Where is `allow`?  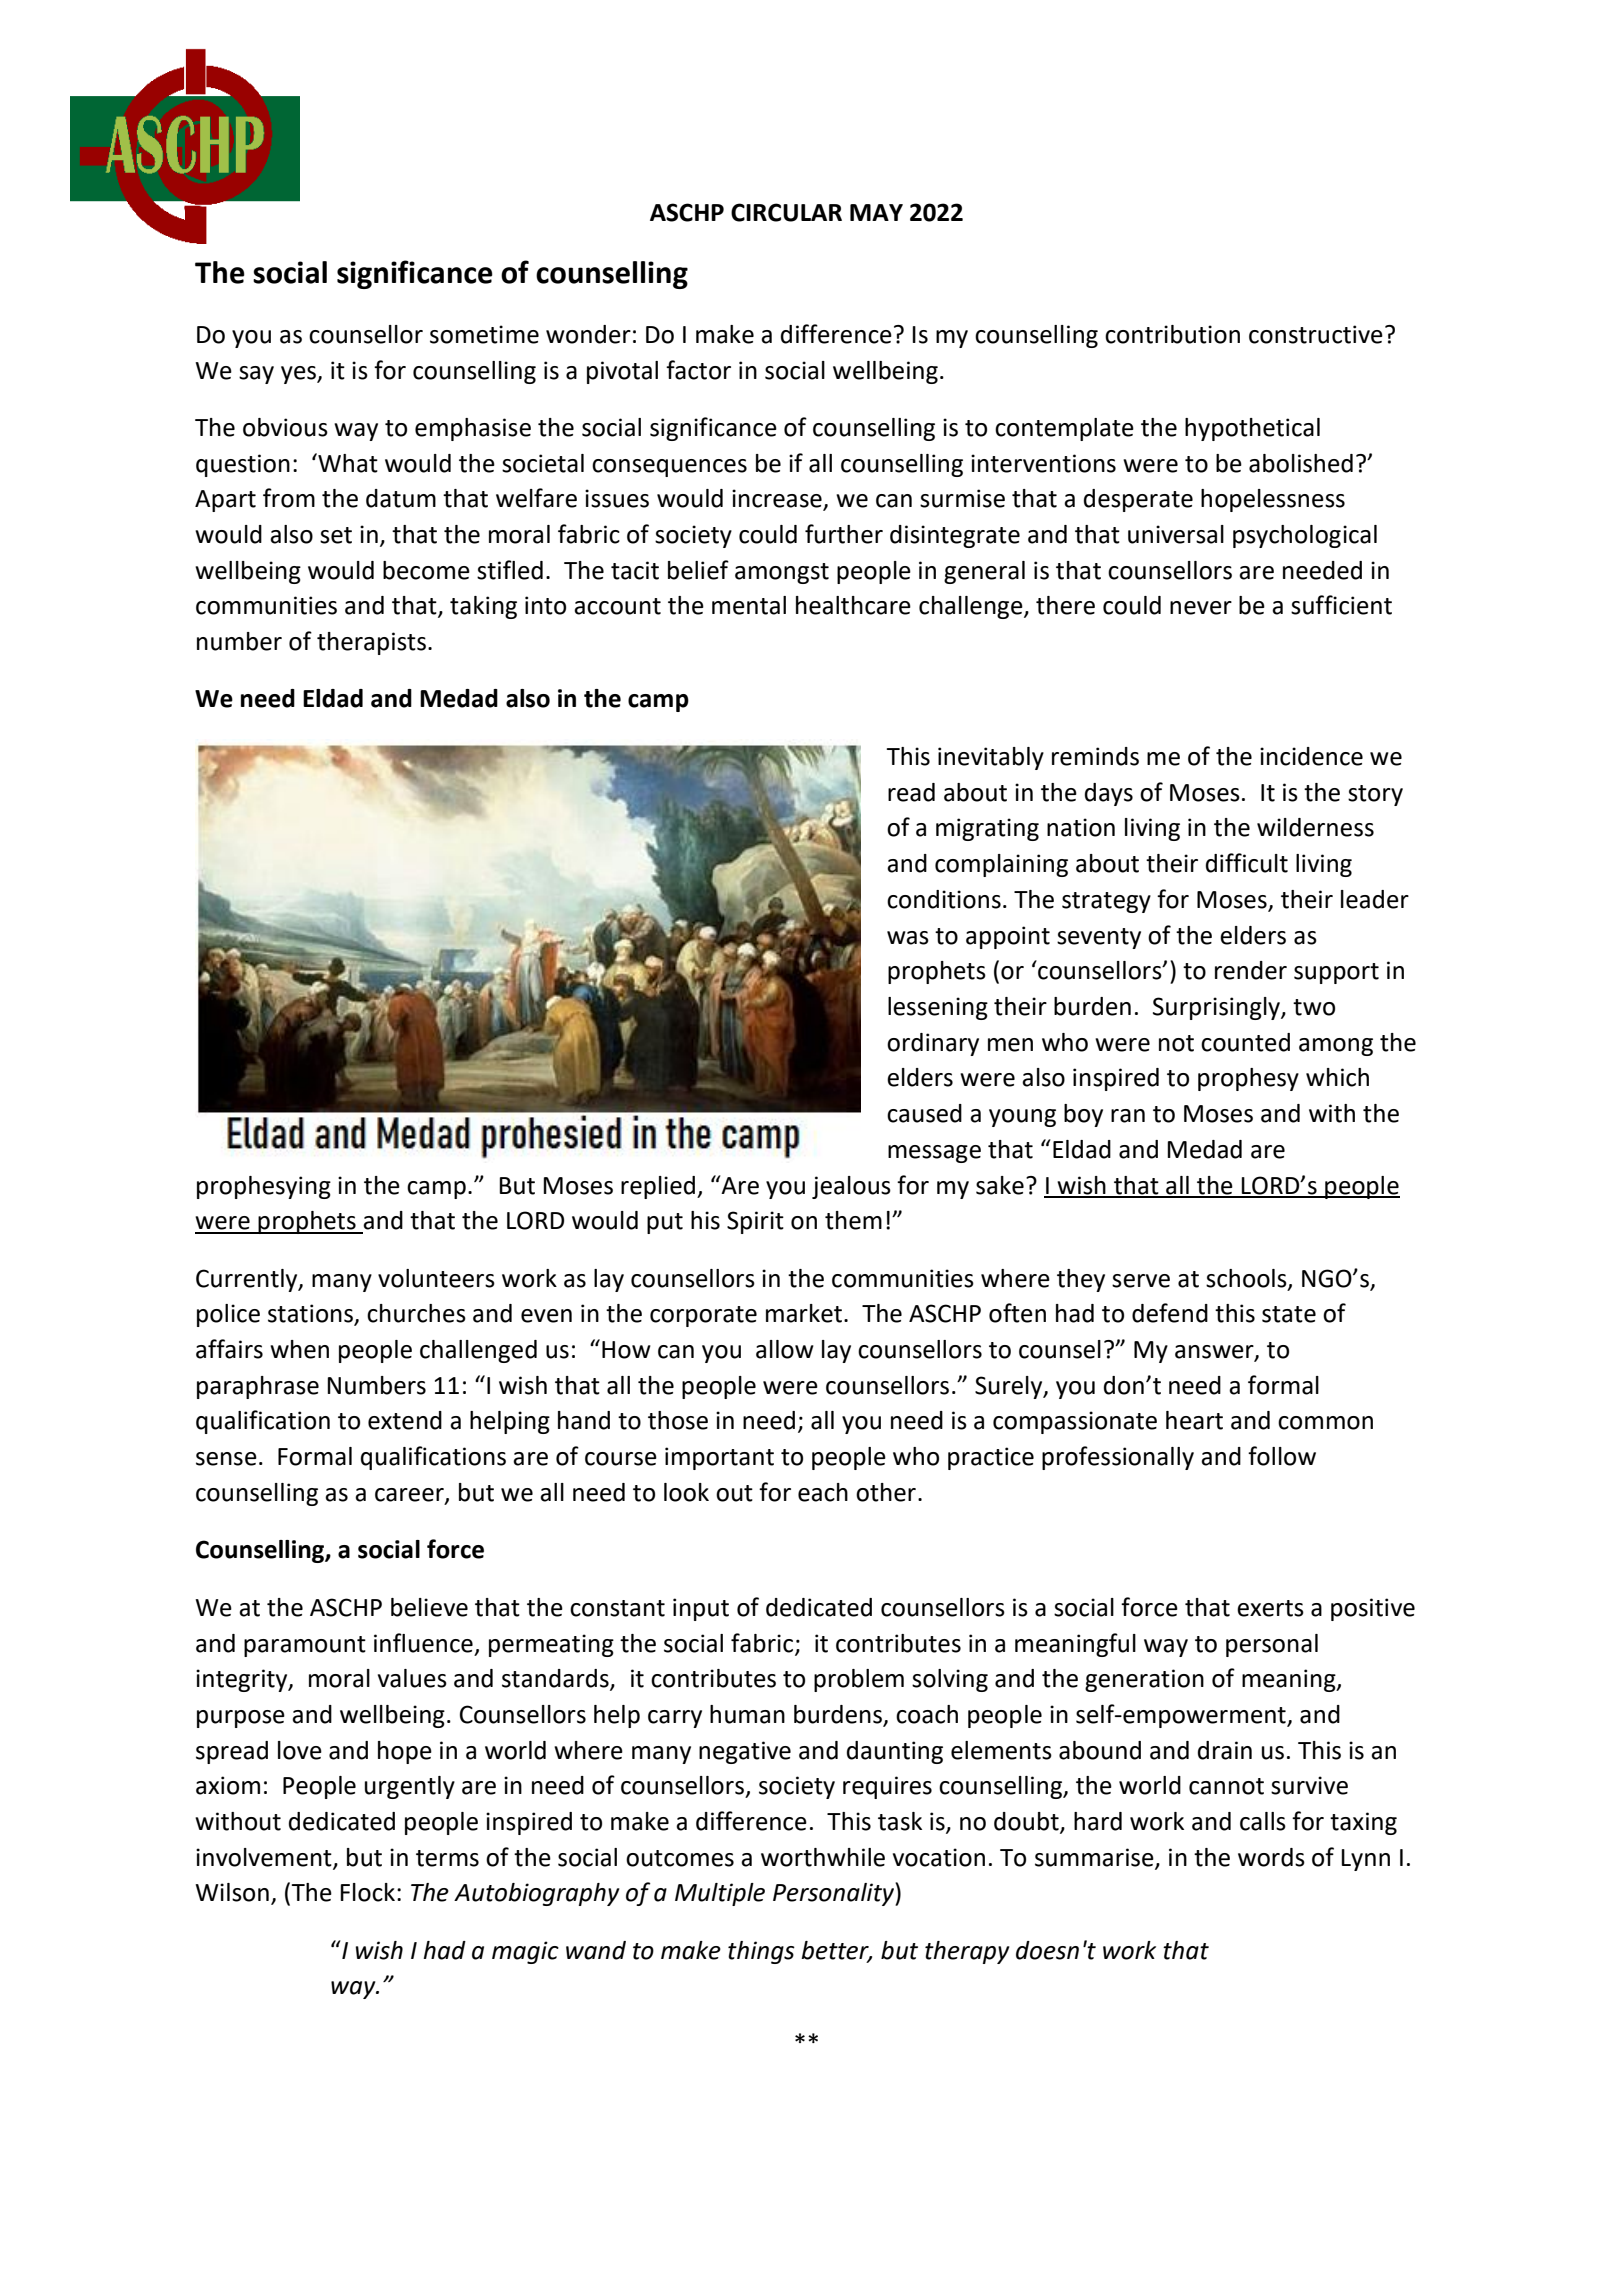
allow is located at coordinates (785, 1349).
